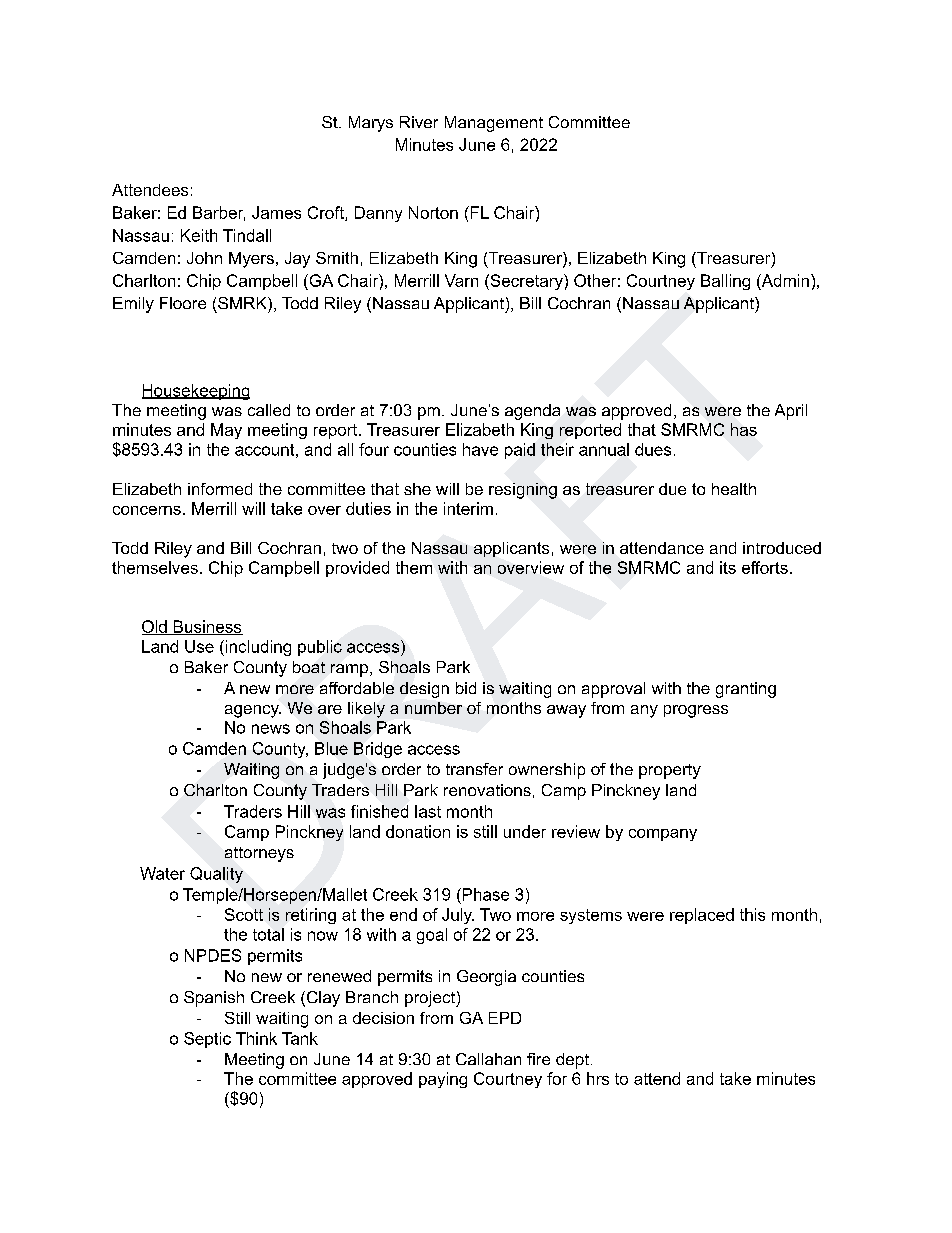 The image size is (952, 1233). Describe the element at coordinates (532, 412) in the image. I see `agenda` at that location.
